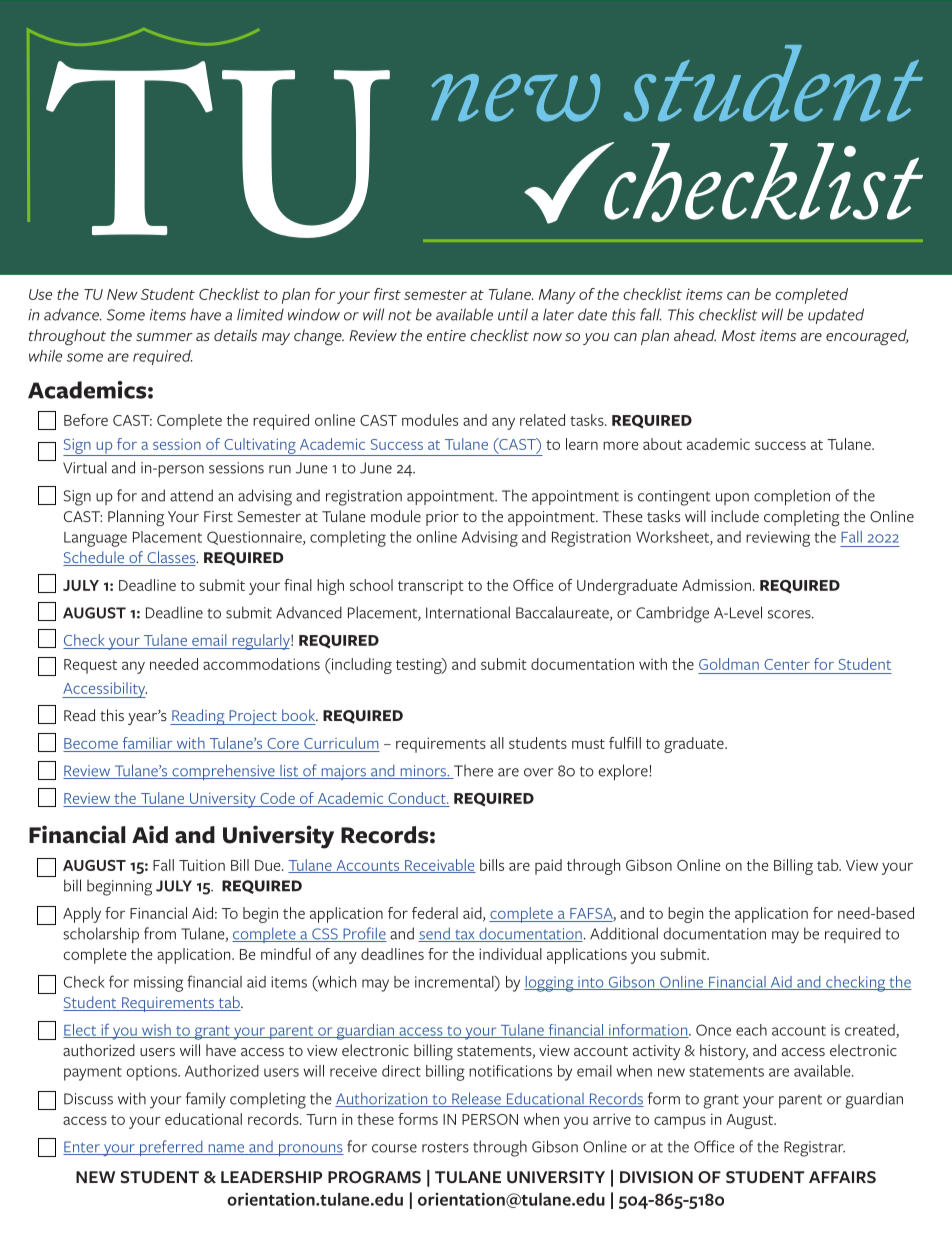 Image resolution: width=952 pixels, height=1233 pixels. Describe the element at coordinates (465, 936) in the screenshot. I see `tax` at that location.
